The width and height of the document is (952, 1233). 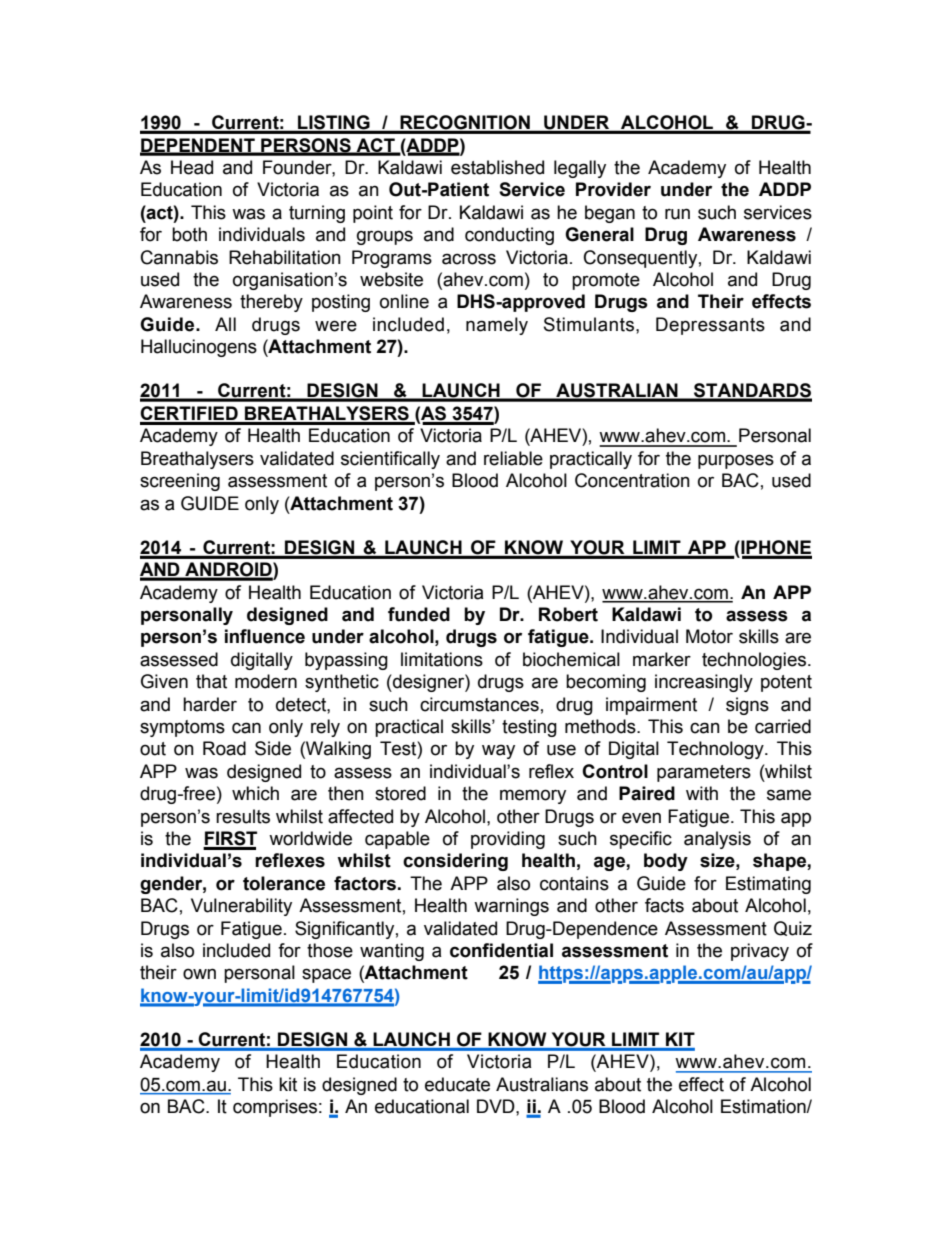 What do you see at coordinates (497, 167) in the document?
I see `established` at bounding box center [497, 167].
